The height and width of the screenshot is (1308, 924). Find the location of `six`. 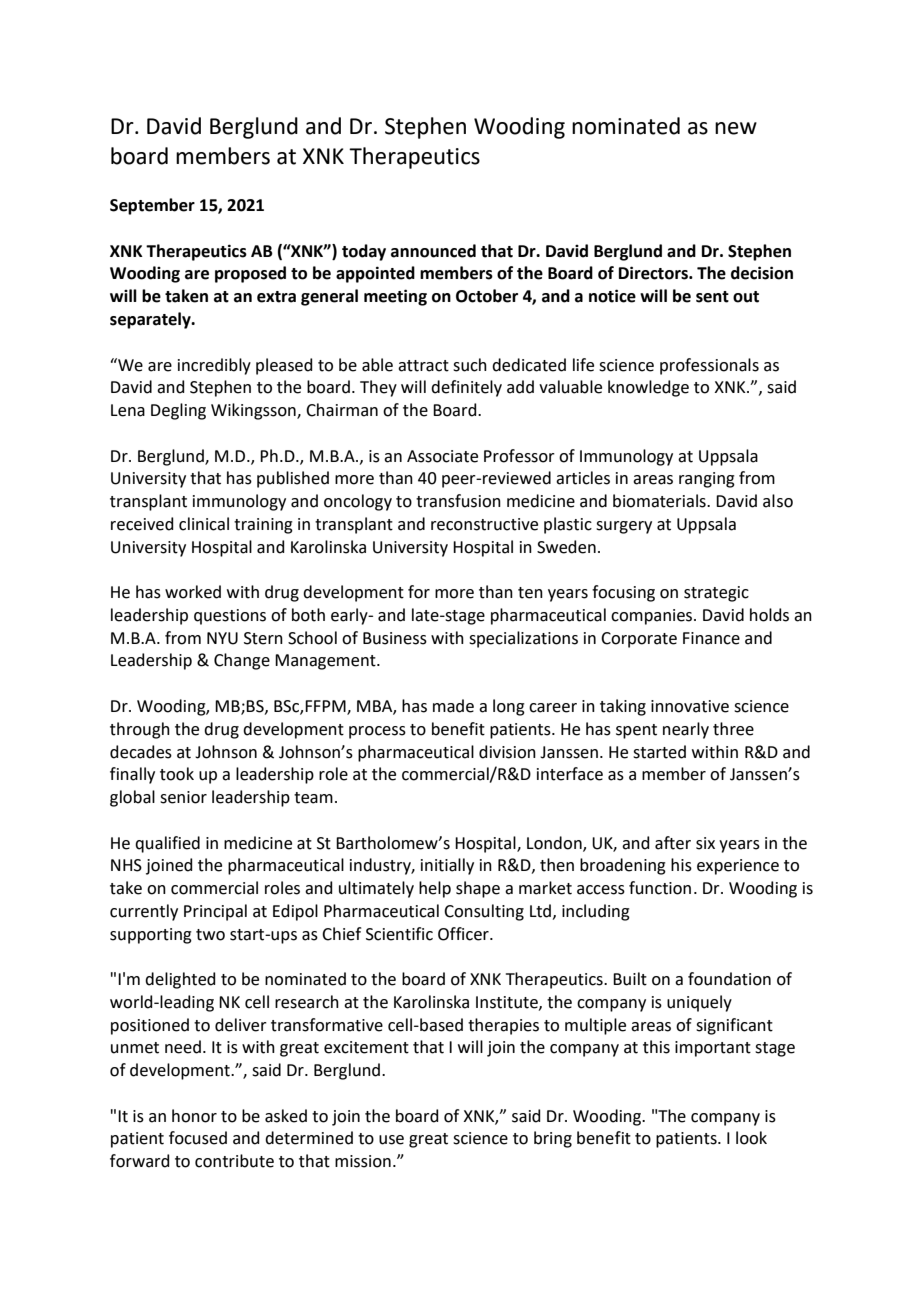

six is located at coordinates (705, 843).
